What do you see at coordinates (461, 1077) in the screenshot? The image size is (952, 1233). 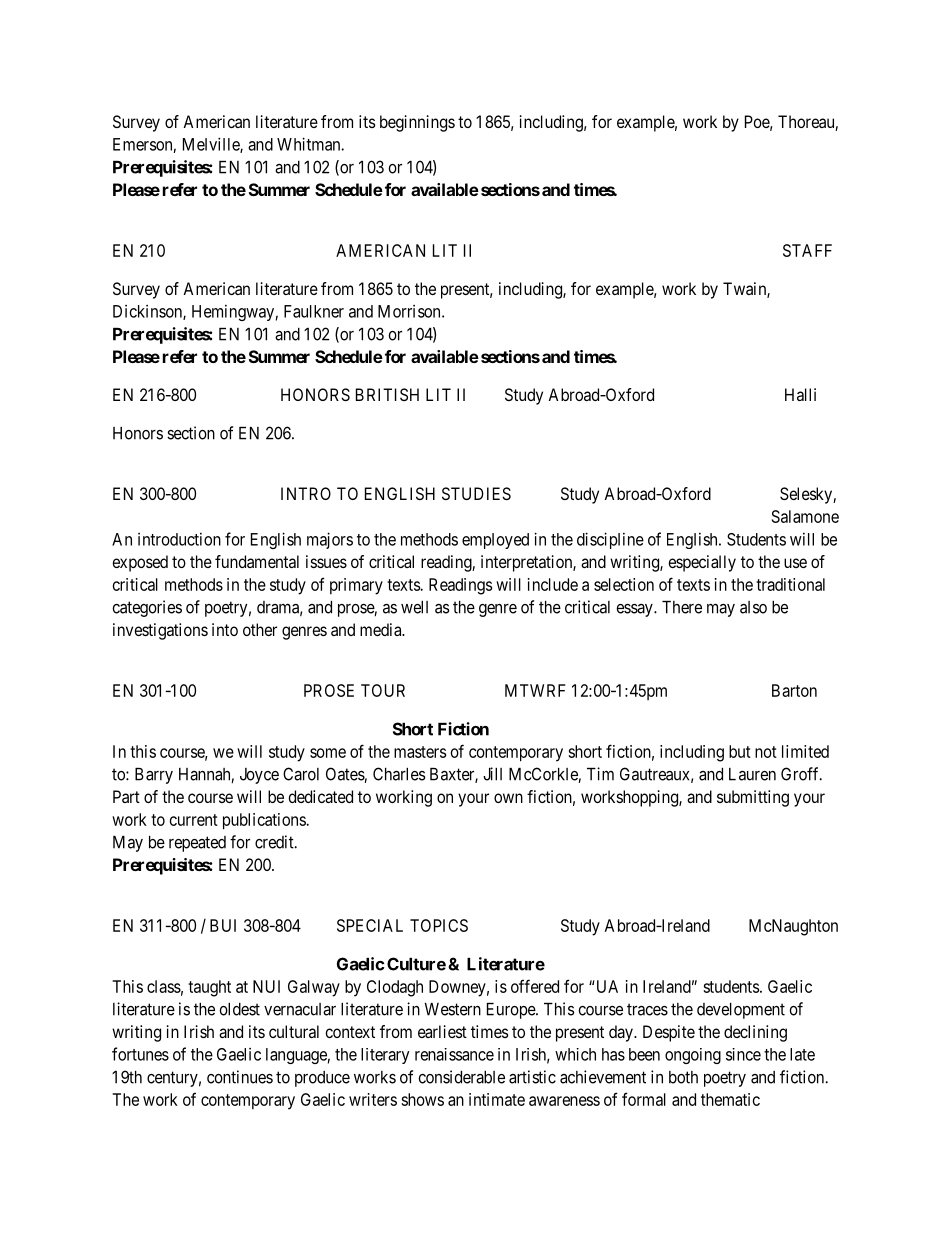 I see `considerable` at bounding box center [461, 1077].
